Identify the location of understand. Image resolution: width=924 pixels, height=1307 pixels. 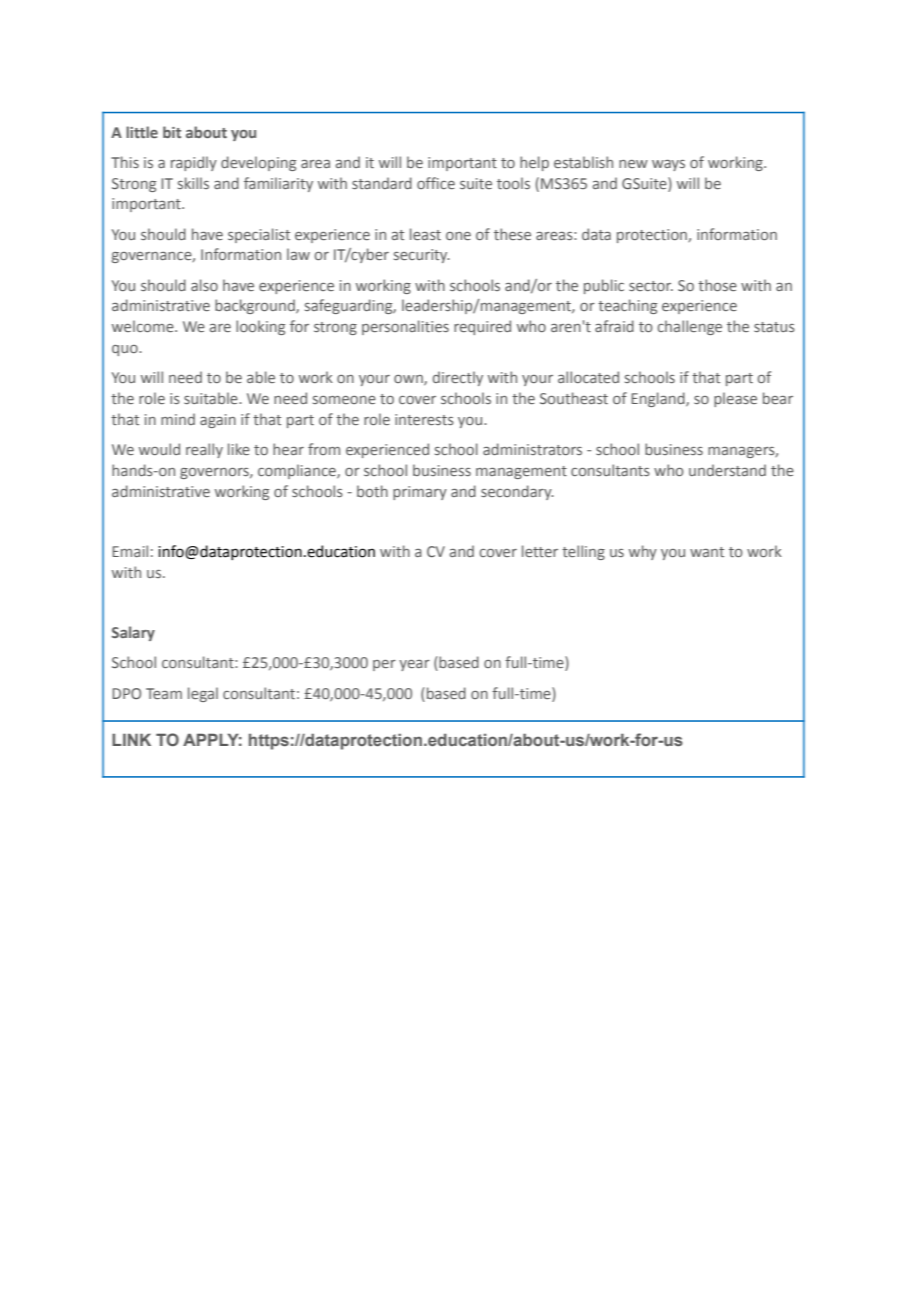
(727, 470).
